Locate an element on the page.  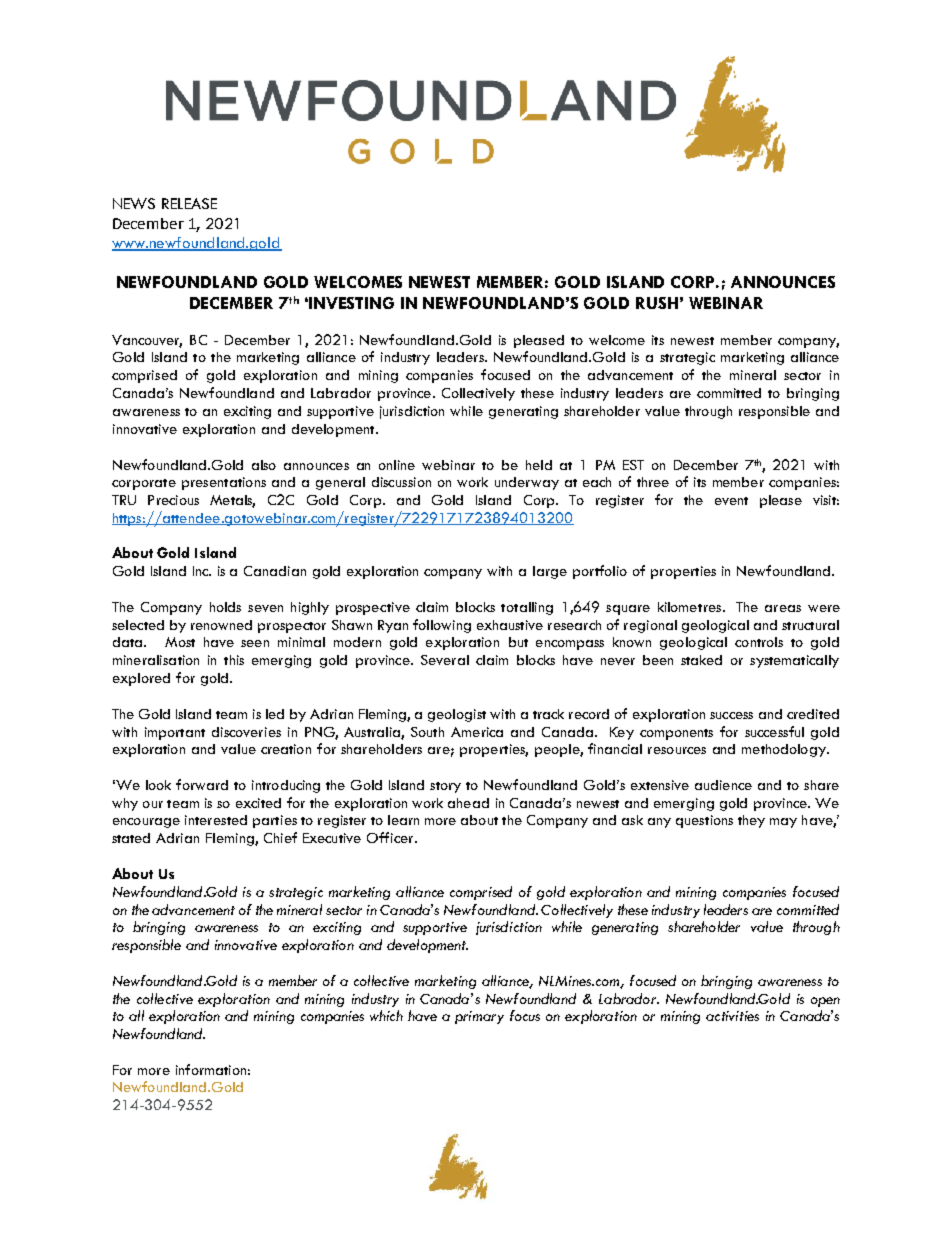
they is located at coordinates (751, 821).
